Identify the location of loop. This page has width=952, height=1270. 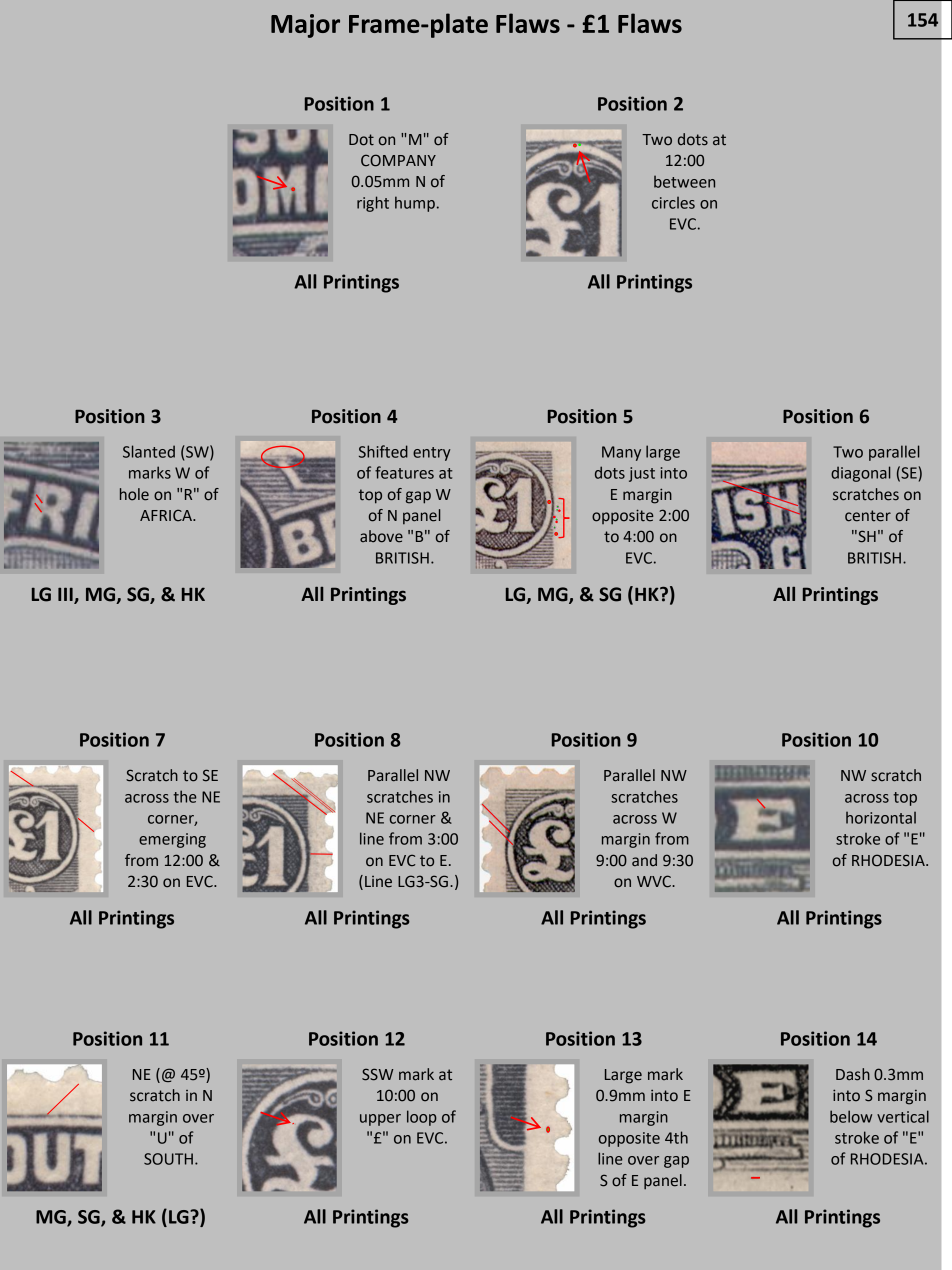
(422, 1118).
